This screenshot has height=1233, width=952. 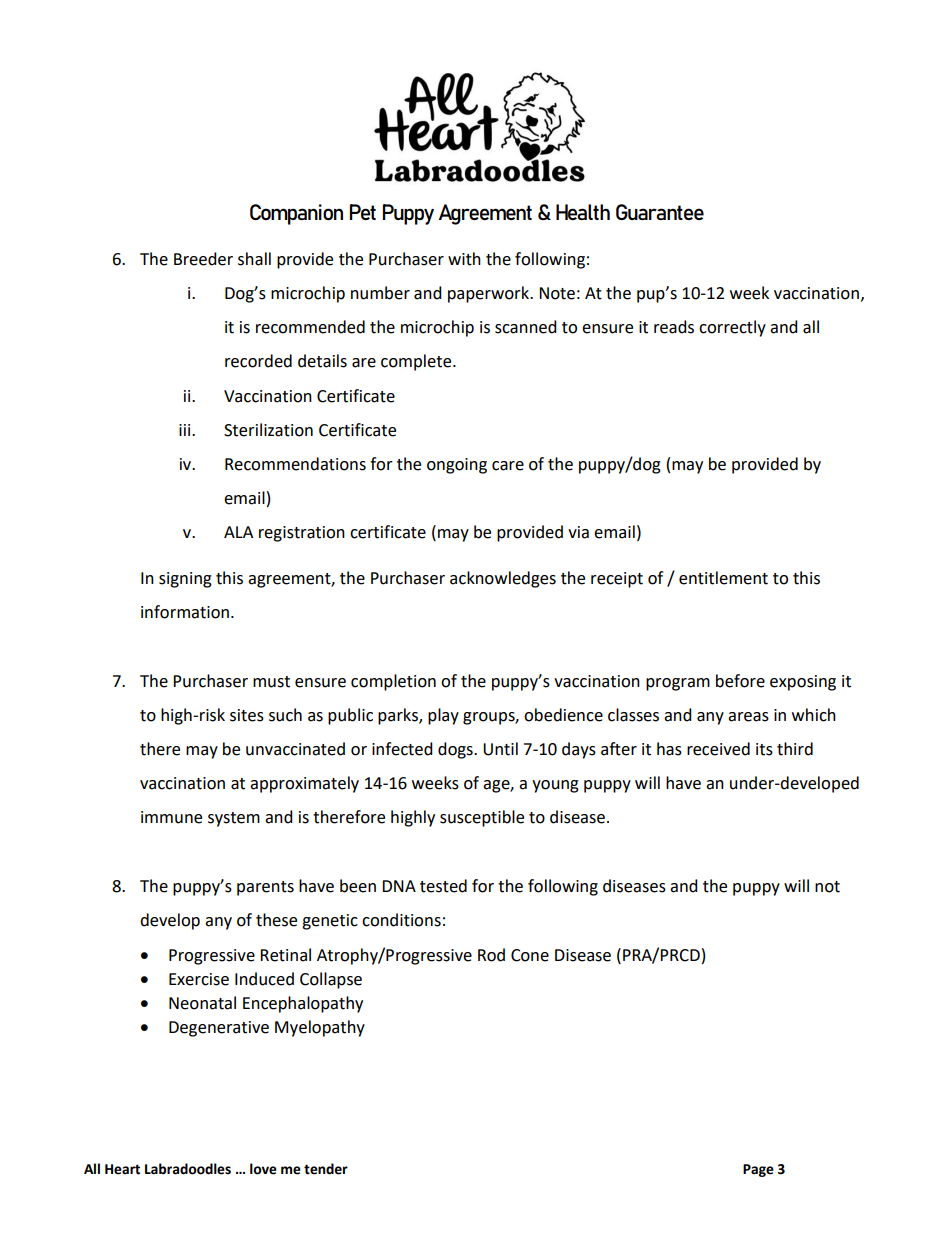 What do you see at coordinates (758, 1170) in the screenshot?
I see `Page` at bounding box center [758, 1170].
